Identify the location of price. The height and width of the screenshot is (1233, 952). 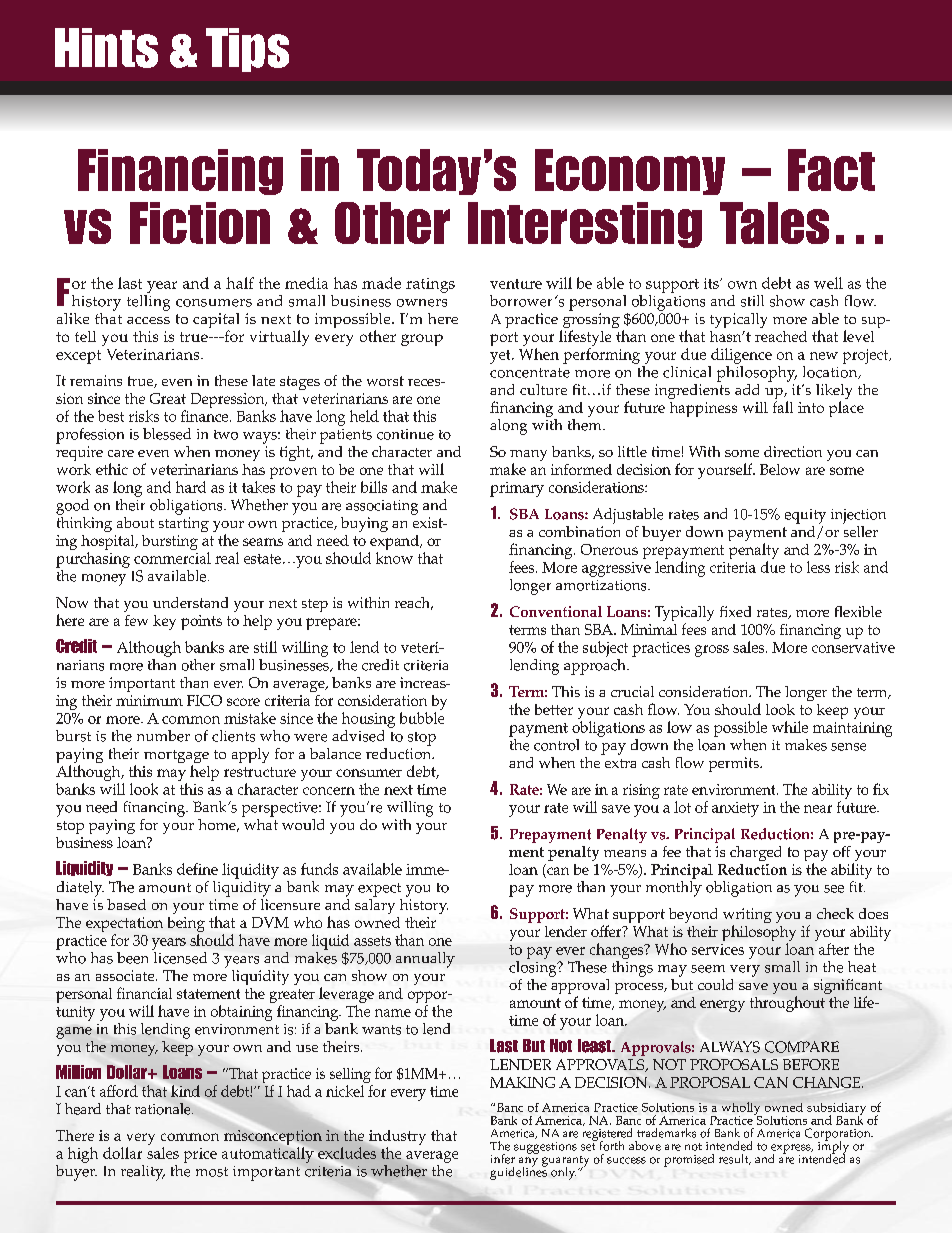
(200, 1155).
